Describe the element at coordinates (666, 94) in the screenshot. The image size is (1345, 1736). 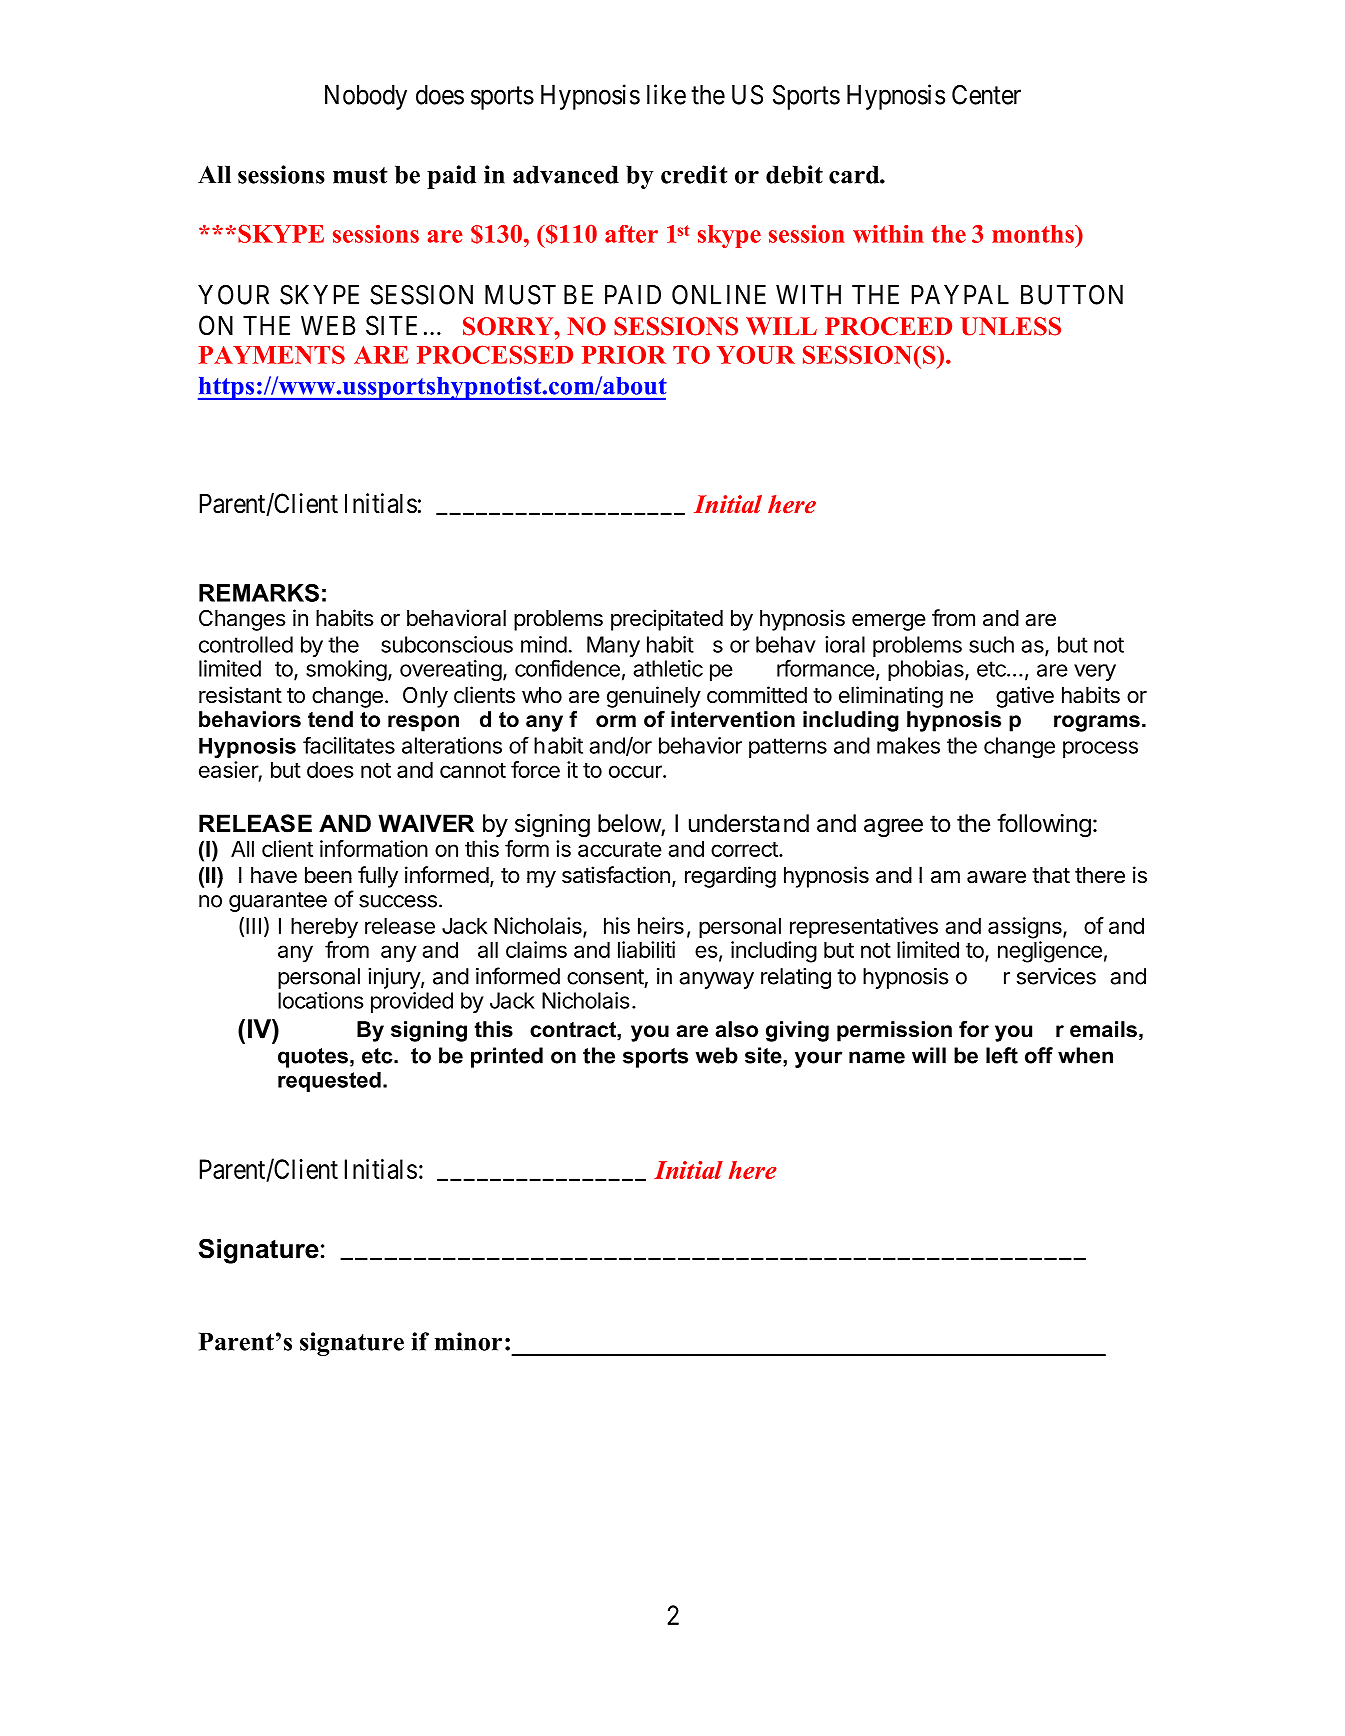
I see `like` at that location.
